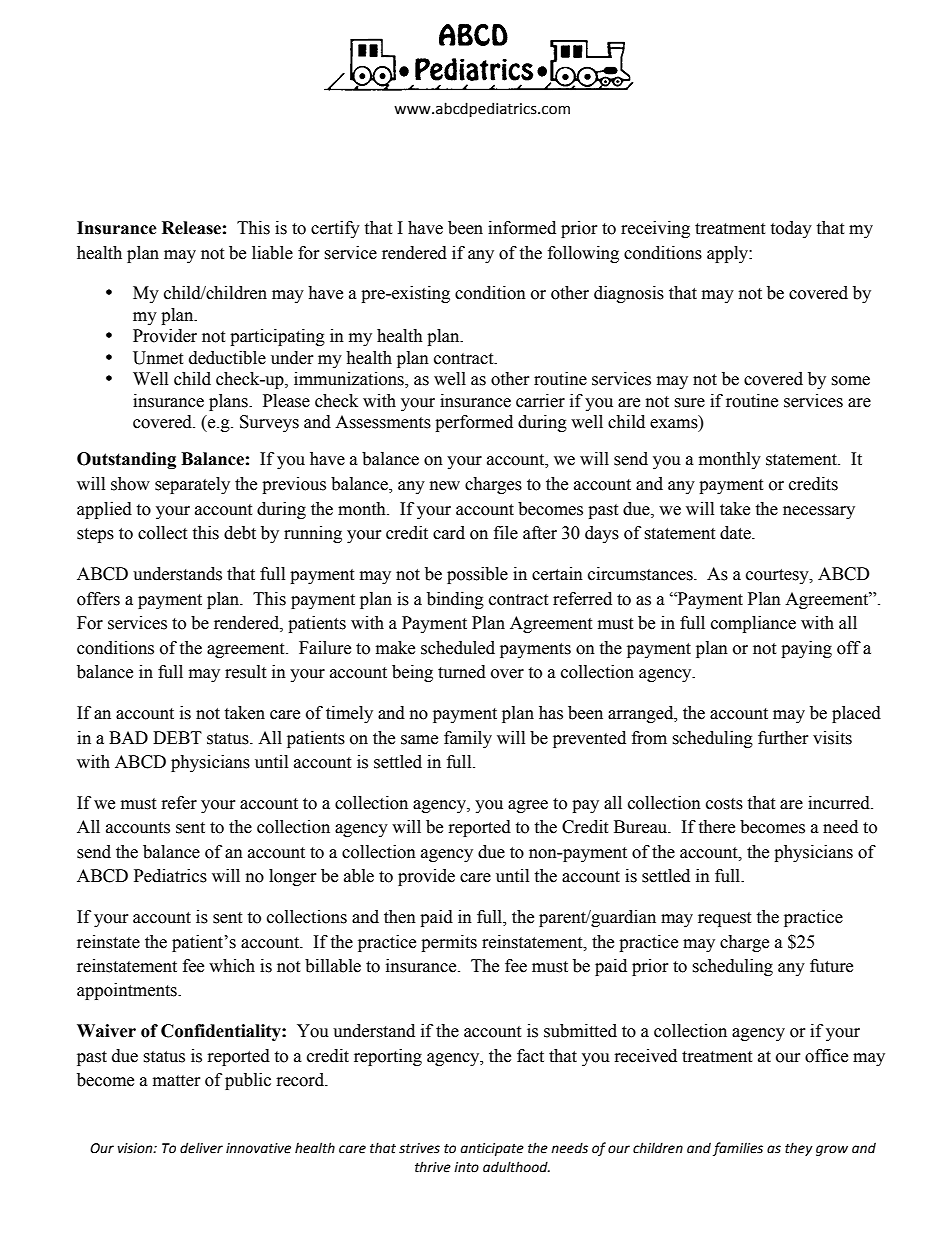 The height and width of the image is (1233, 952). What do you see at coordinates (335, 229) in the image?
I see `certify` at bounding box center [335, 229].
